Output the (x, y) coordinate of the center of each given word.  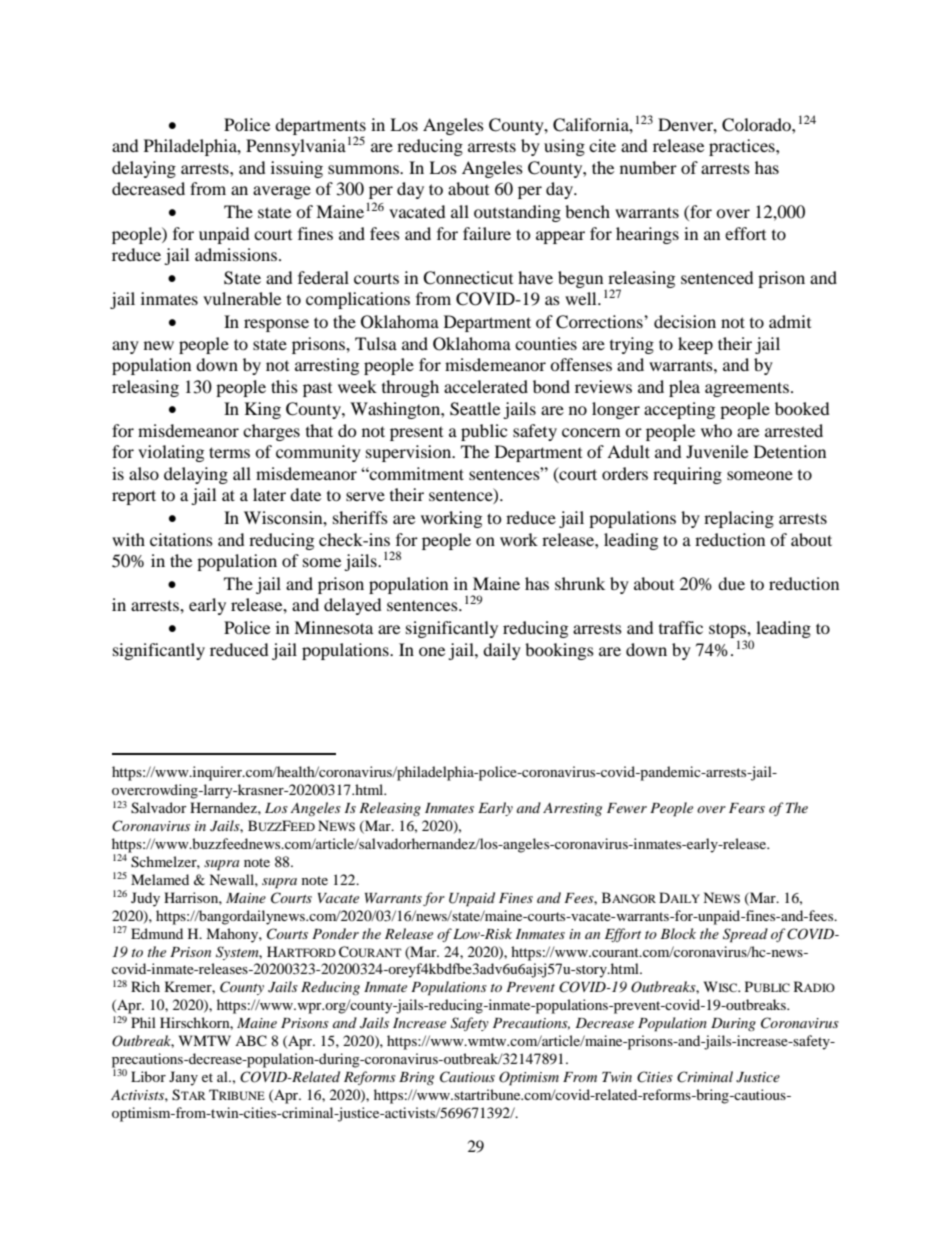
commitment (416, 473)
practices (743, 147)
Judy (145, 899)
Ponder (335, 933)
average (282, 192)
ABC (251, 1041)
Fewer (627, 808)
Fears (747, 808)
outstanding (517, 213)
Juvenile (717, 451)
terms (229, 452)
